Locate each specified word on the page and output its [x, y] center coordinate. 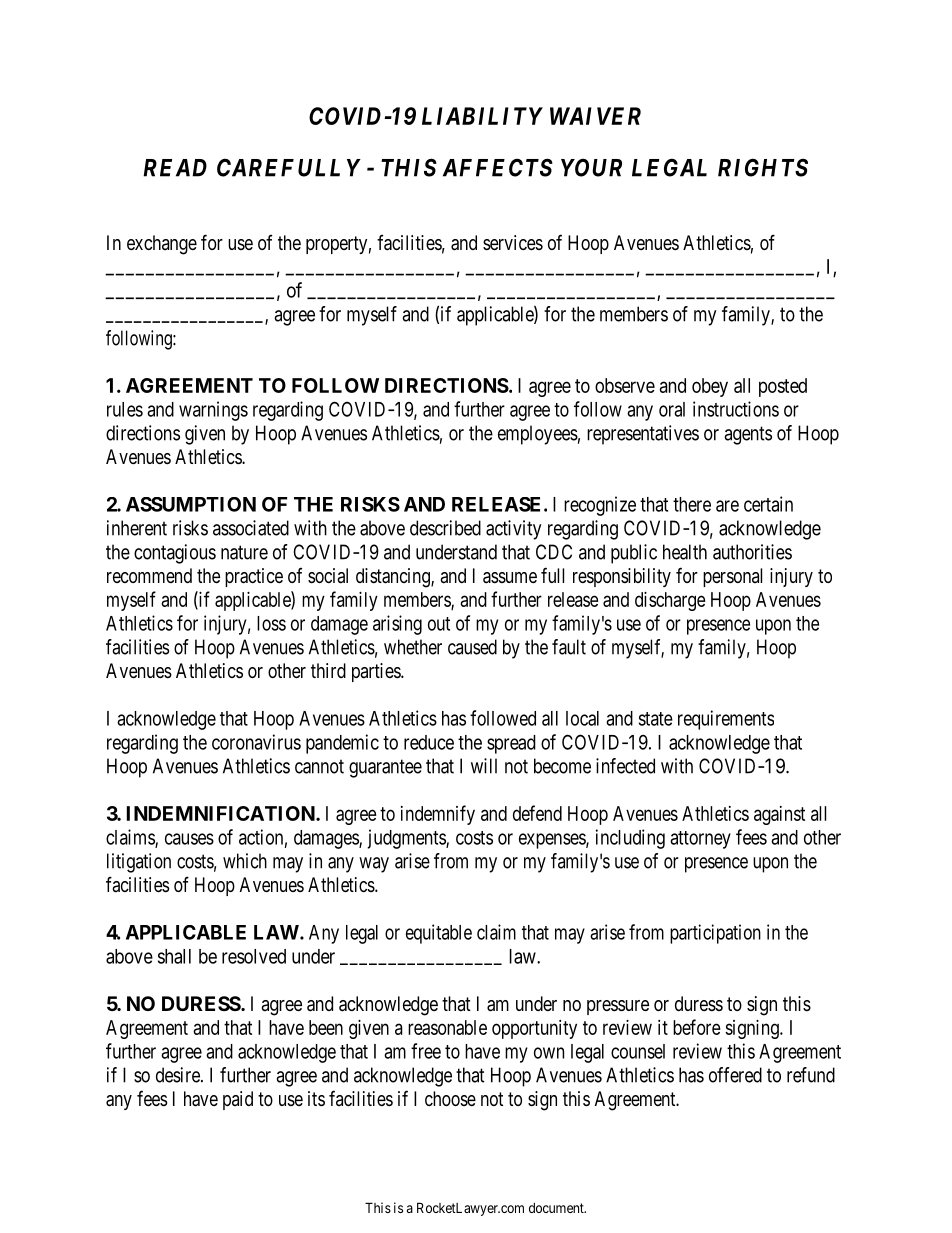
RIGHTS [763, 167]
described [445, 528]
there [692, 504]
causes [189, 839]
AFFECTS [498, 167]
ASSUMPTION [191, 504]
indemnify [438, 815]
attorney [700, 840]
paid [238, 1100]
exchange [162, 245]
